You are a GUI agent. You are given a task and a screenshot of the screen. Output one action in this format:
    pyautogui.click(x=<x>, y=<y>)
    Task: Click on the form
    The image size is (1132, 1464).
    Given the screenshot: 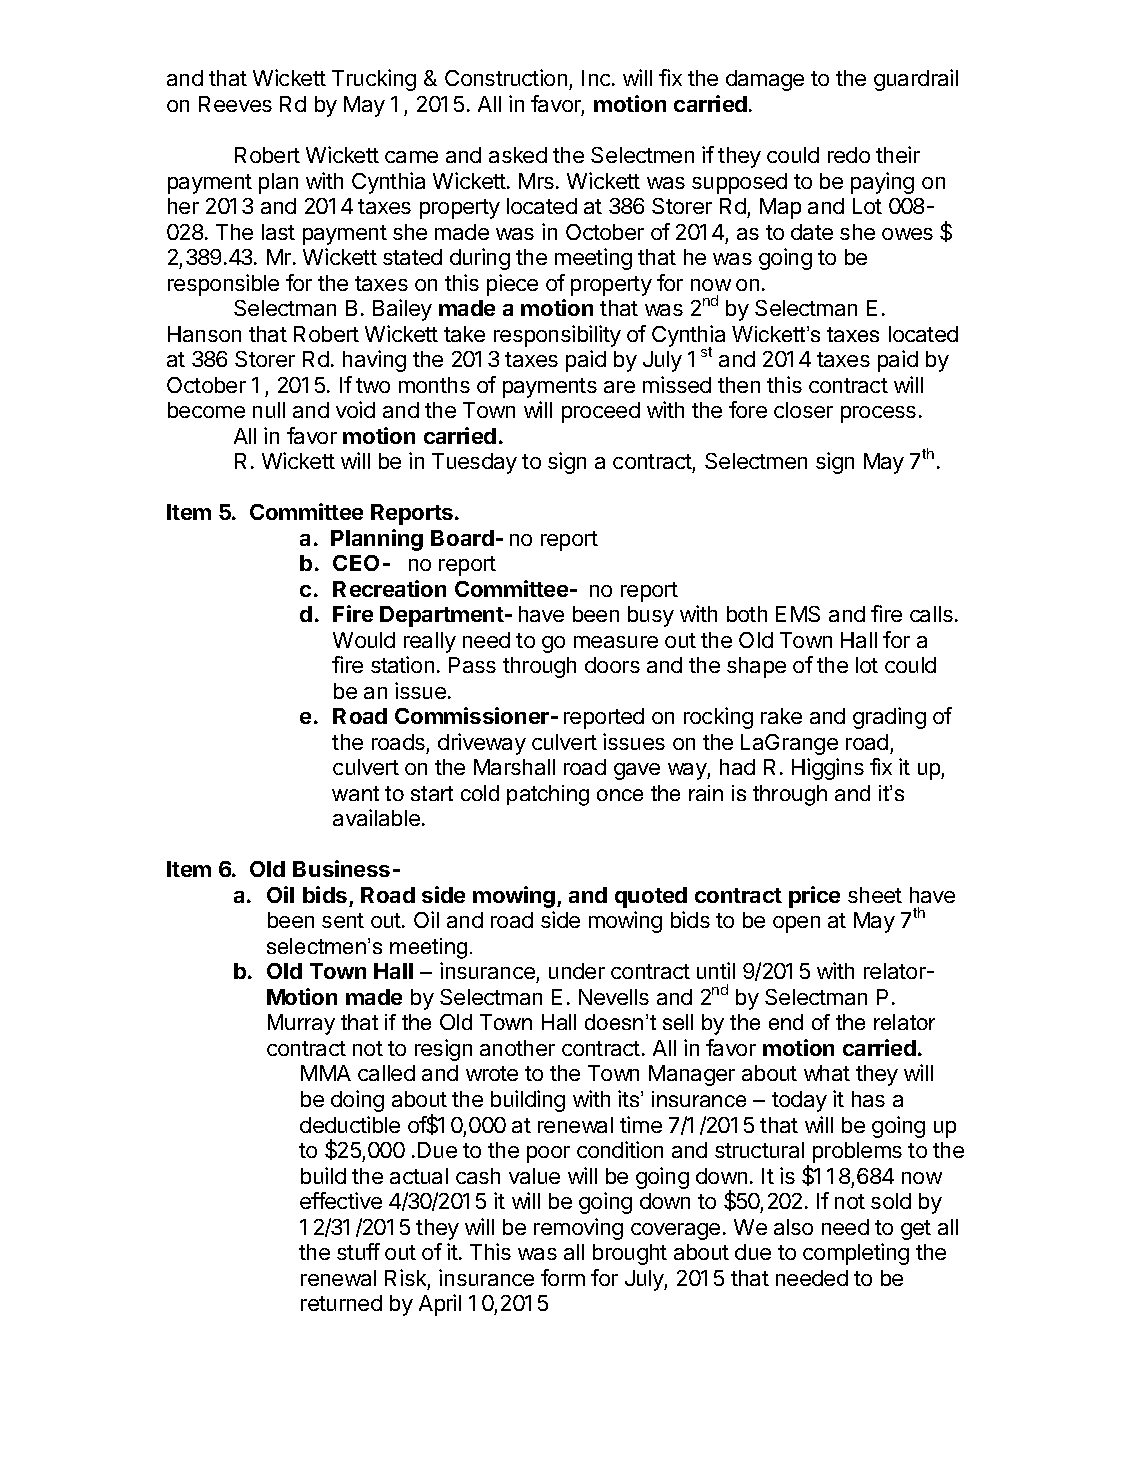 What is the action you would take?
    pyautogui.click(x=563, y=1277)
